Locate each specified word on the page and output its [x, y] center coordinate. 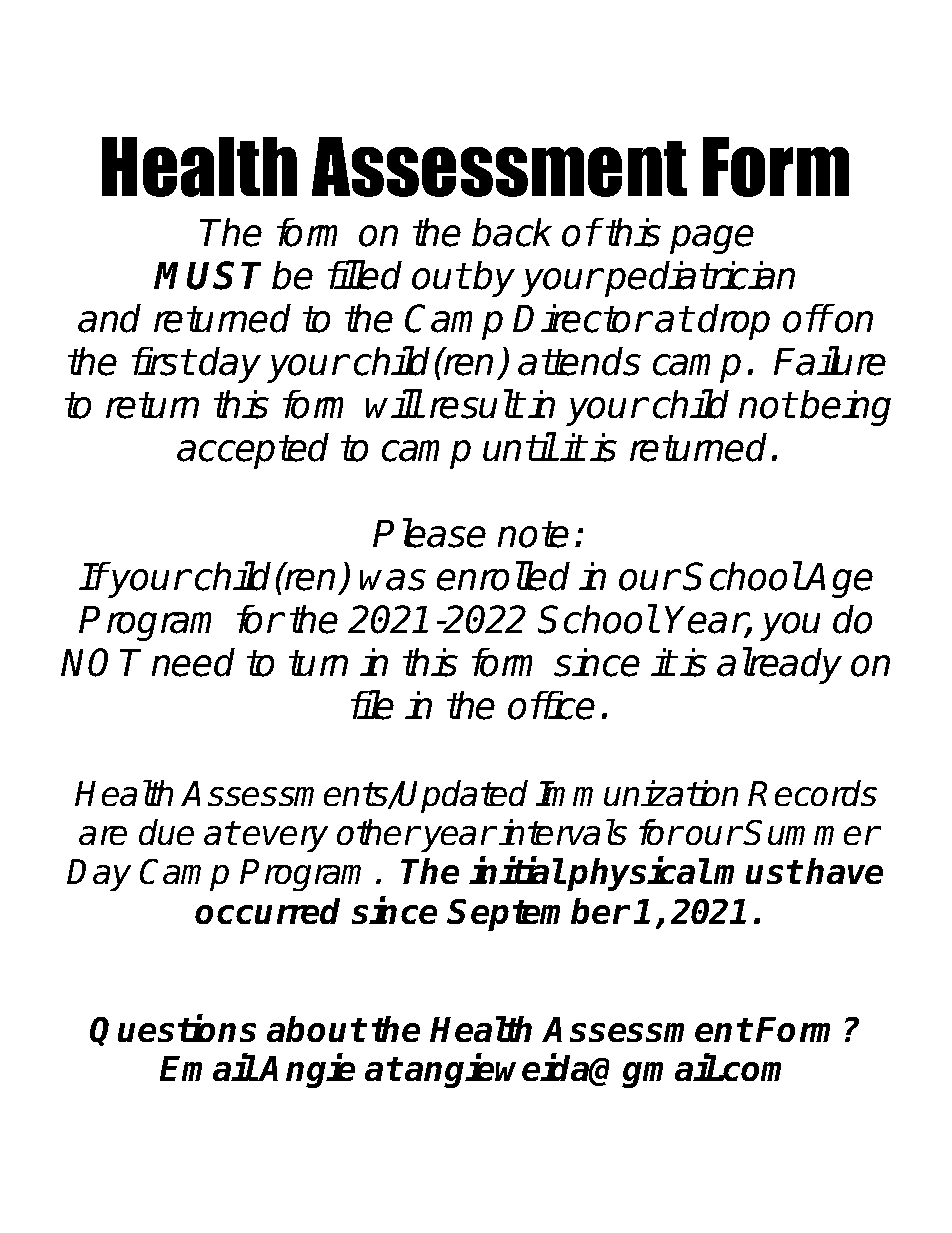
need [193, 662]
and [109, 318]
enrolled [503, 576]
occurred [267, 911]
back [512, 232]
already [779, 665]
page [712, 239]
